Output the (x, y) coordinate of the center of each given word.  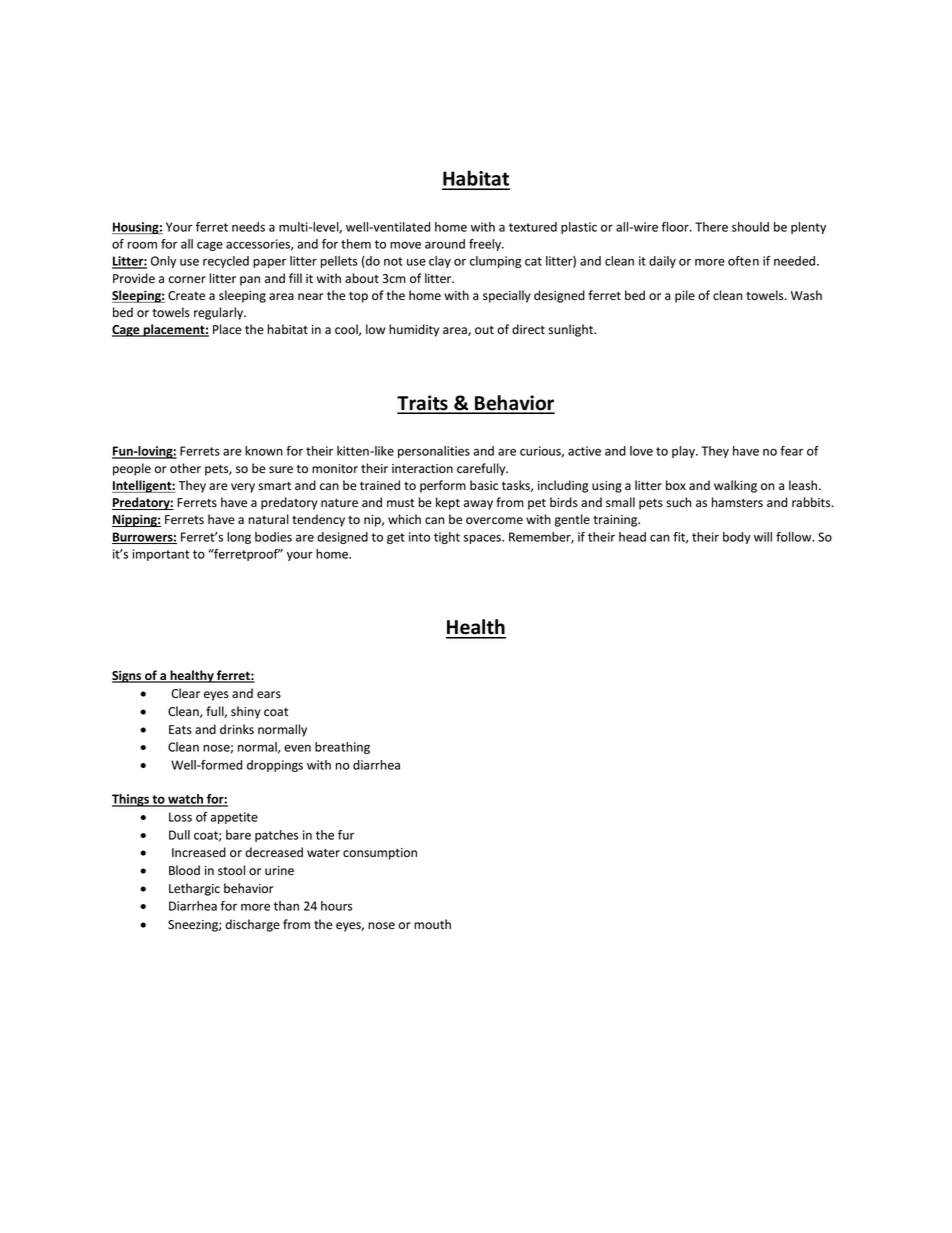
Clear (185, 693)
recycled (226, 262)
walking (735, 486)
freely (486, 245)
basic (484, 485)
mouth (432, 924)
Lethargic (194, 889)
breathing (342, 748)
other (185, 468)
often (743, 261)
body (737, 538)
